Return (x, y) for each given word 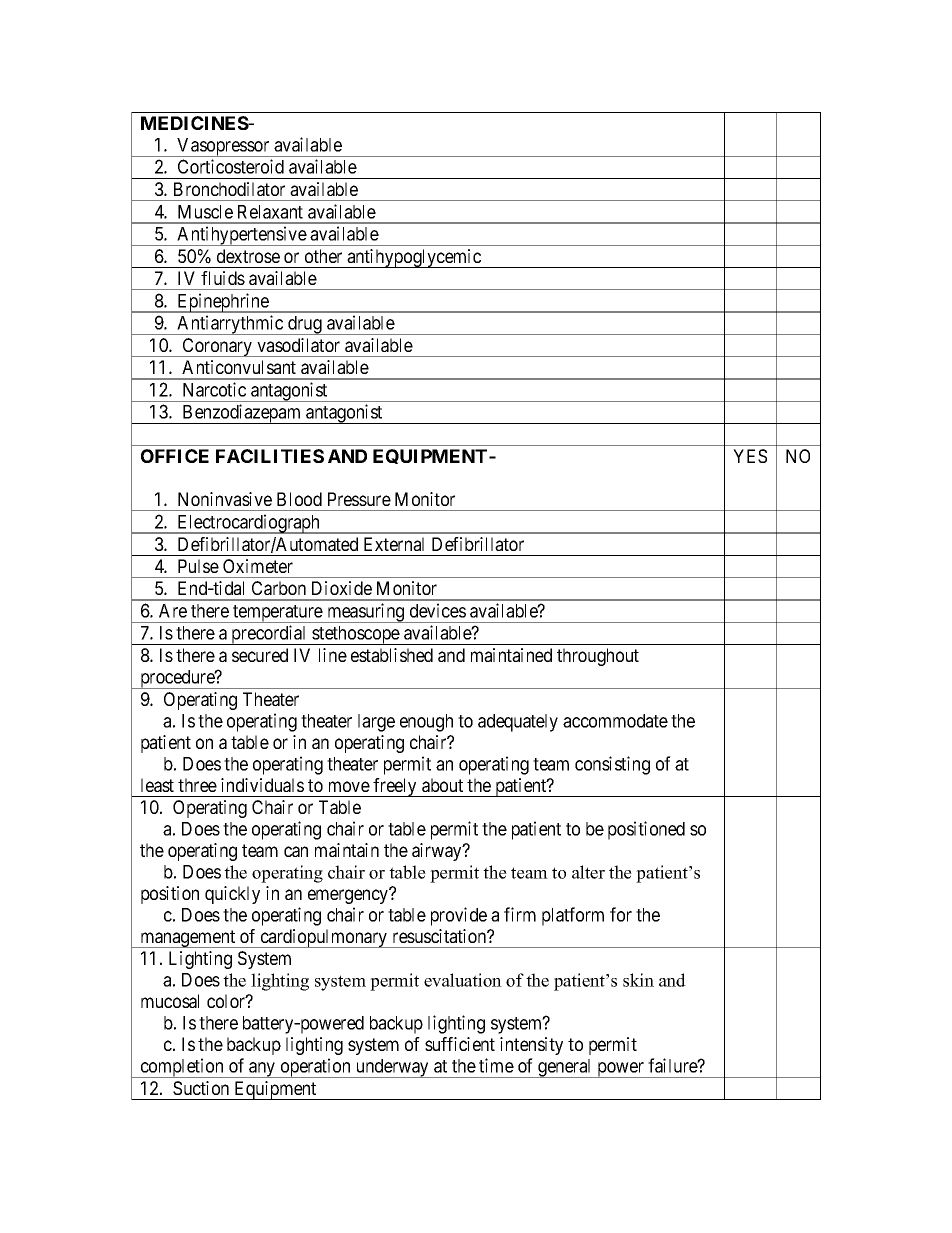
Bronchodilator (229, 189)
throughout (598, 657)
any (262, 1070)
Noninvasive (225, 499)
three (197, 785)
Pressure (359, 499)
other (323, 256)
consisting (612, 765)
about (442, 785)
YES (750, 456)
